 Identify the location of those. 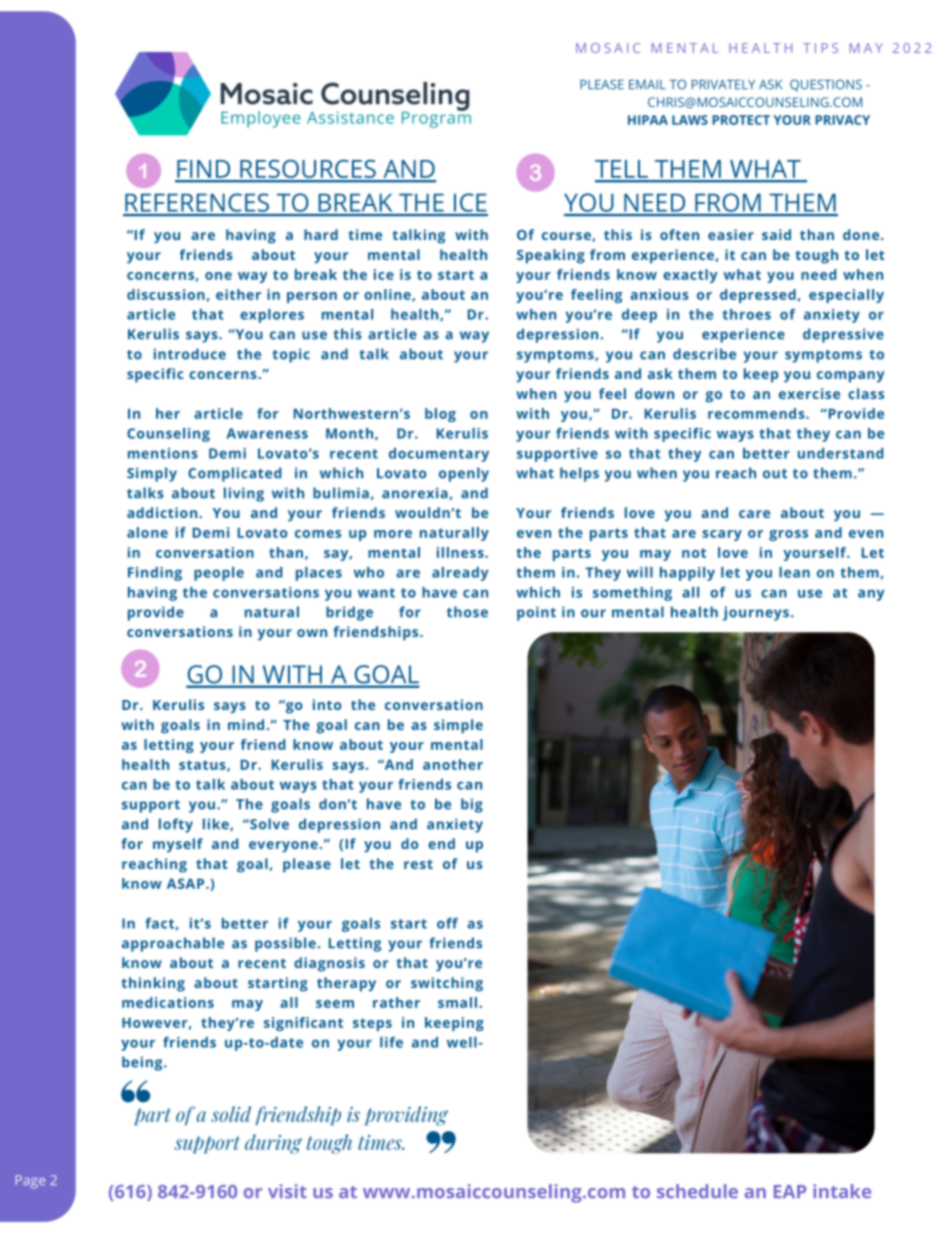
(467, 612).
